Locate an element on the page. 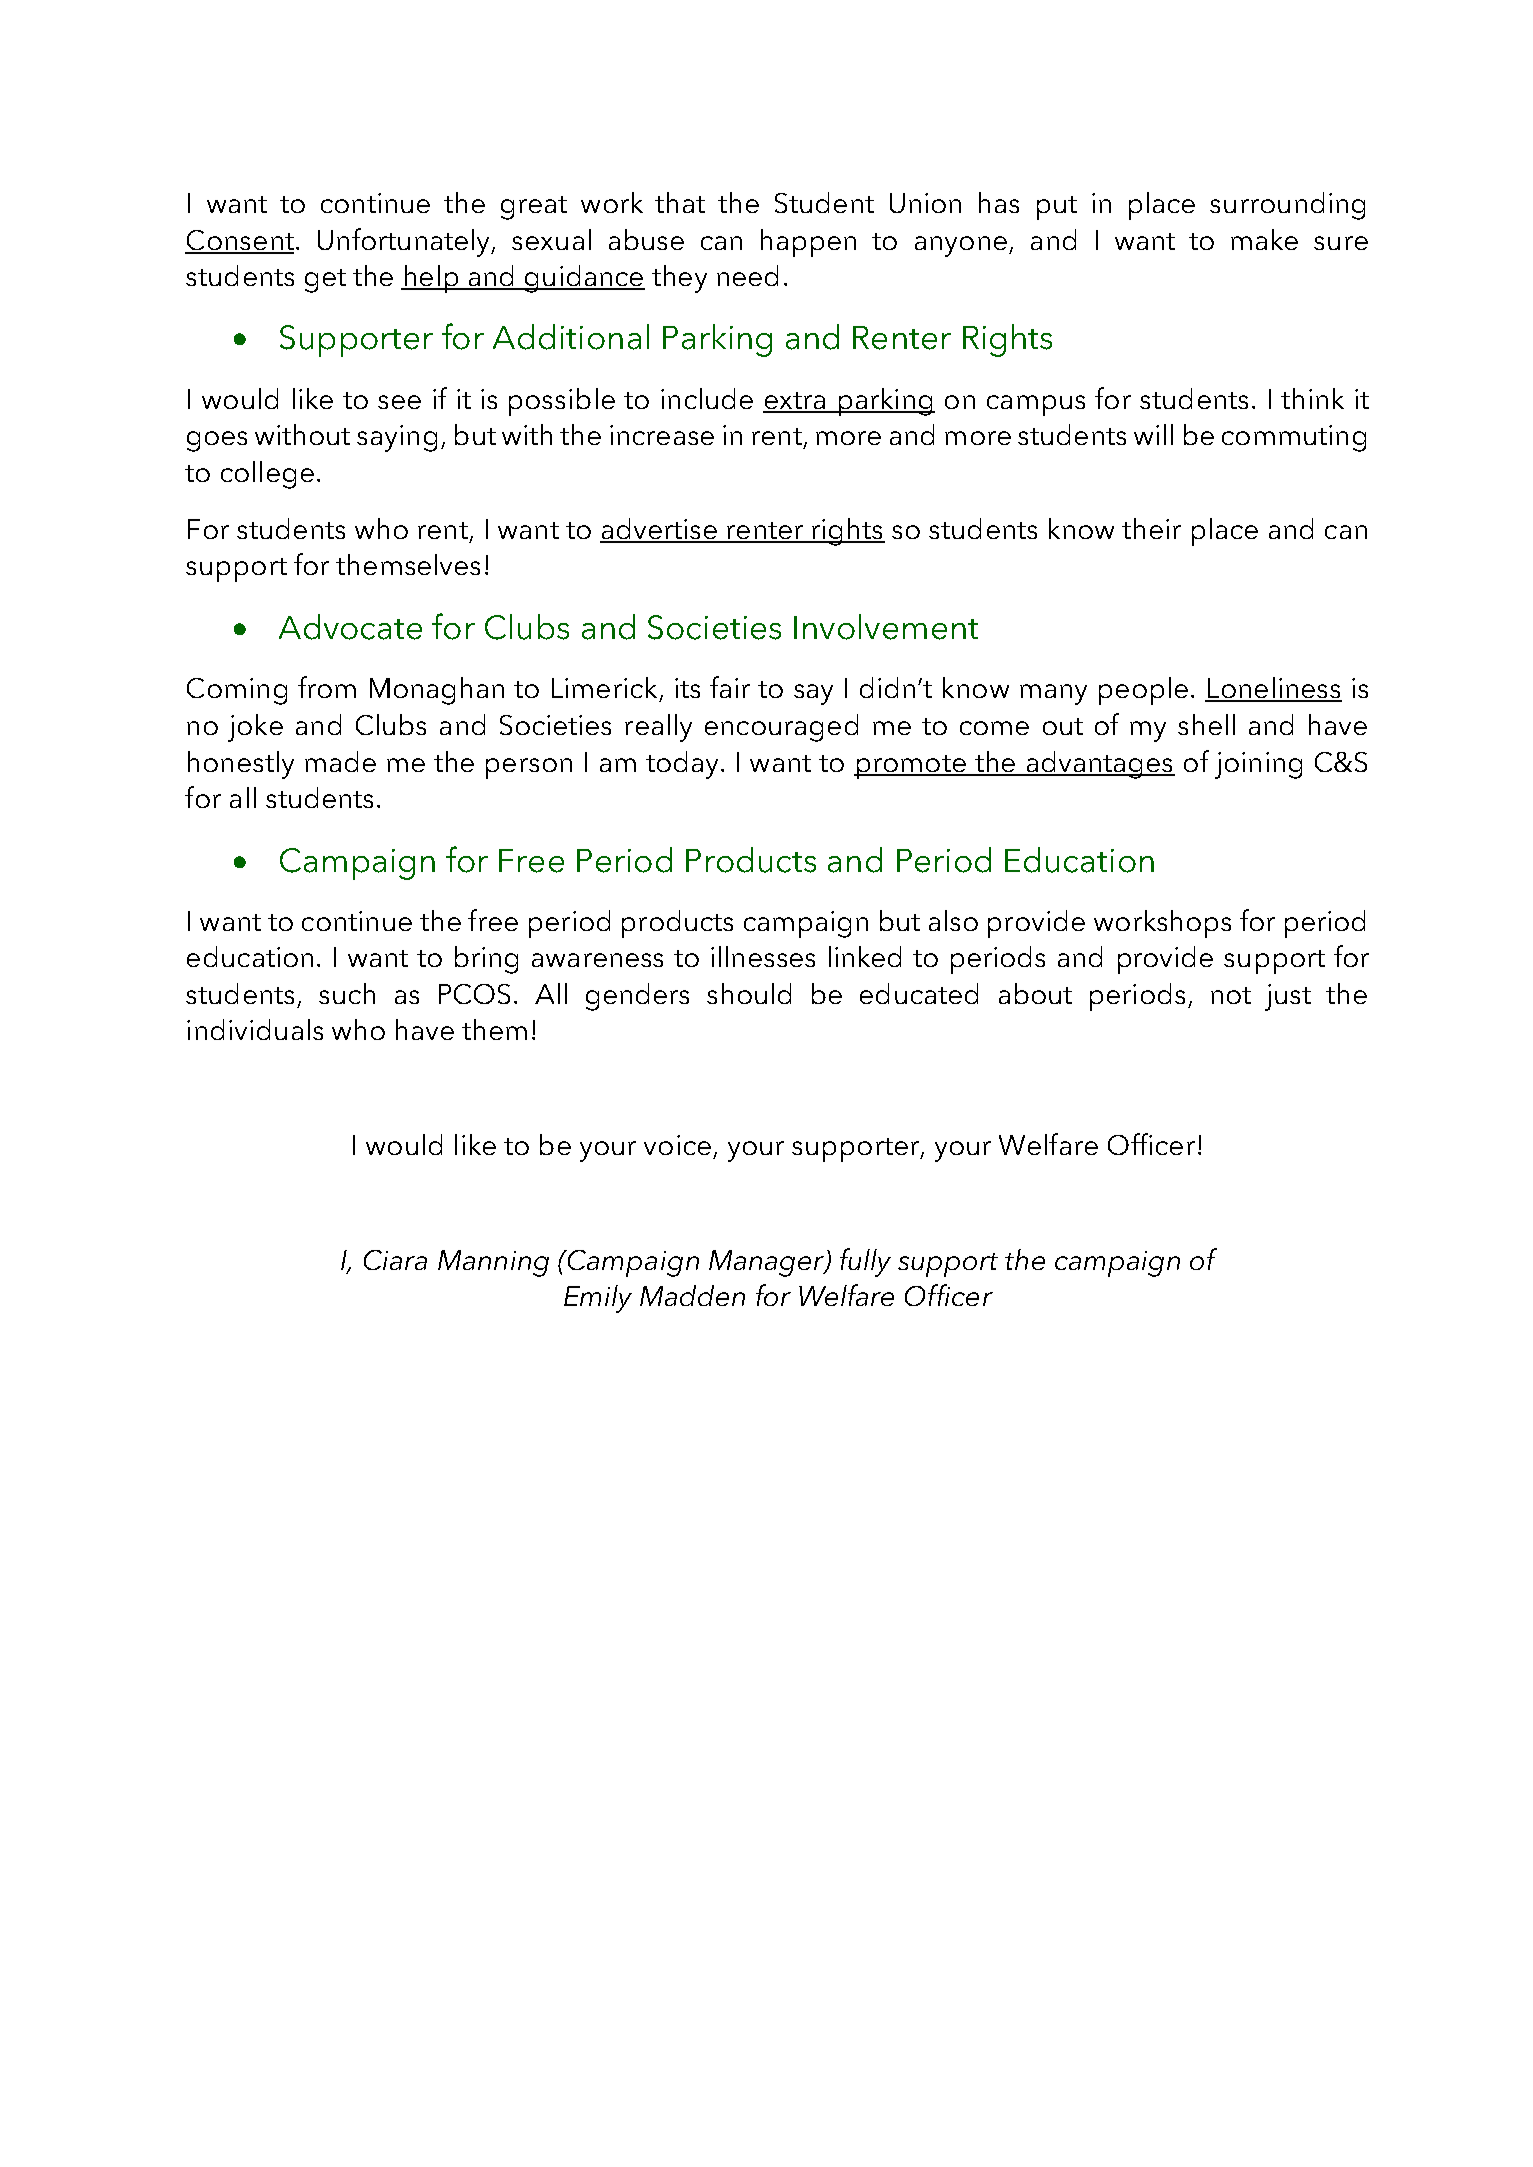 The image size is (1533, 2167). shell is located at coordinates (1206, 724).
